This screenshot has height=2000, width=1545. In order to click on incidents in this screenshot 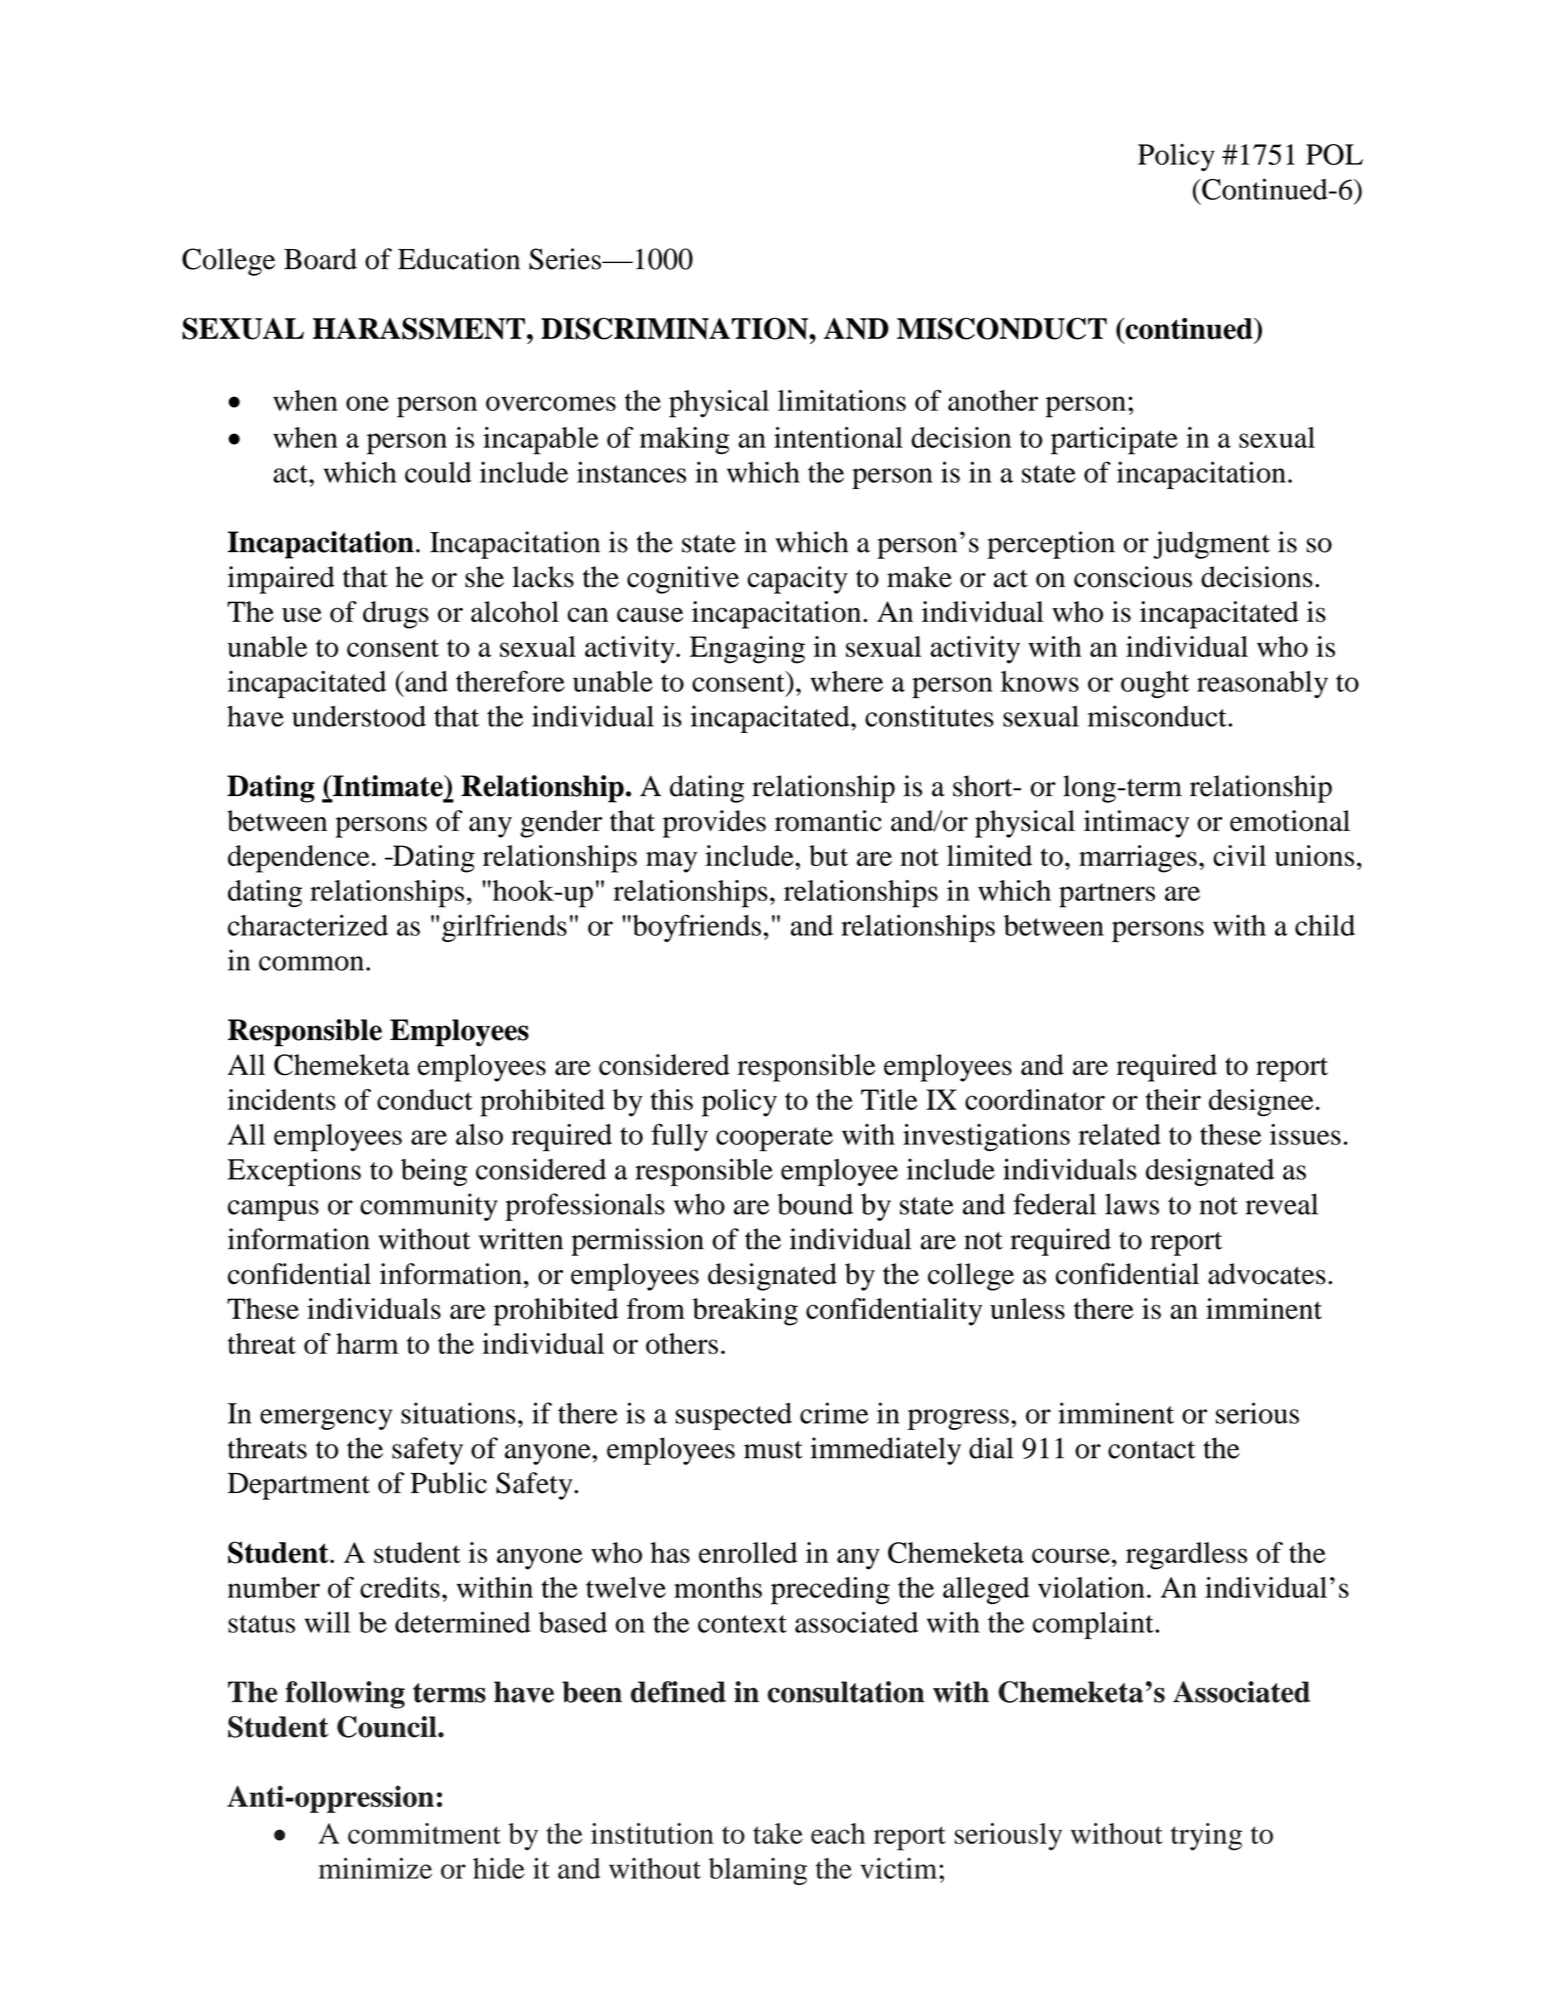, I will do `click(282, 1099)`.
